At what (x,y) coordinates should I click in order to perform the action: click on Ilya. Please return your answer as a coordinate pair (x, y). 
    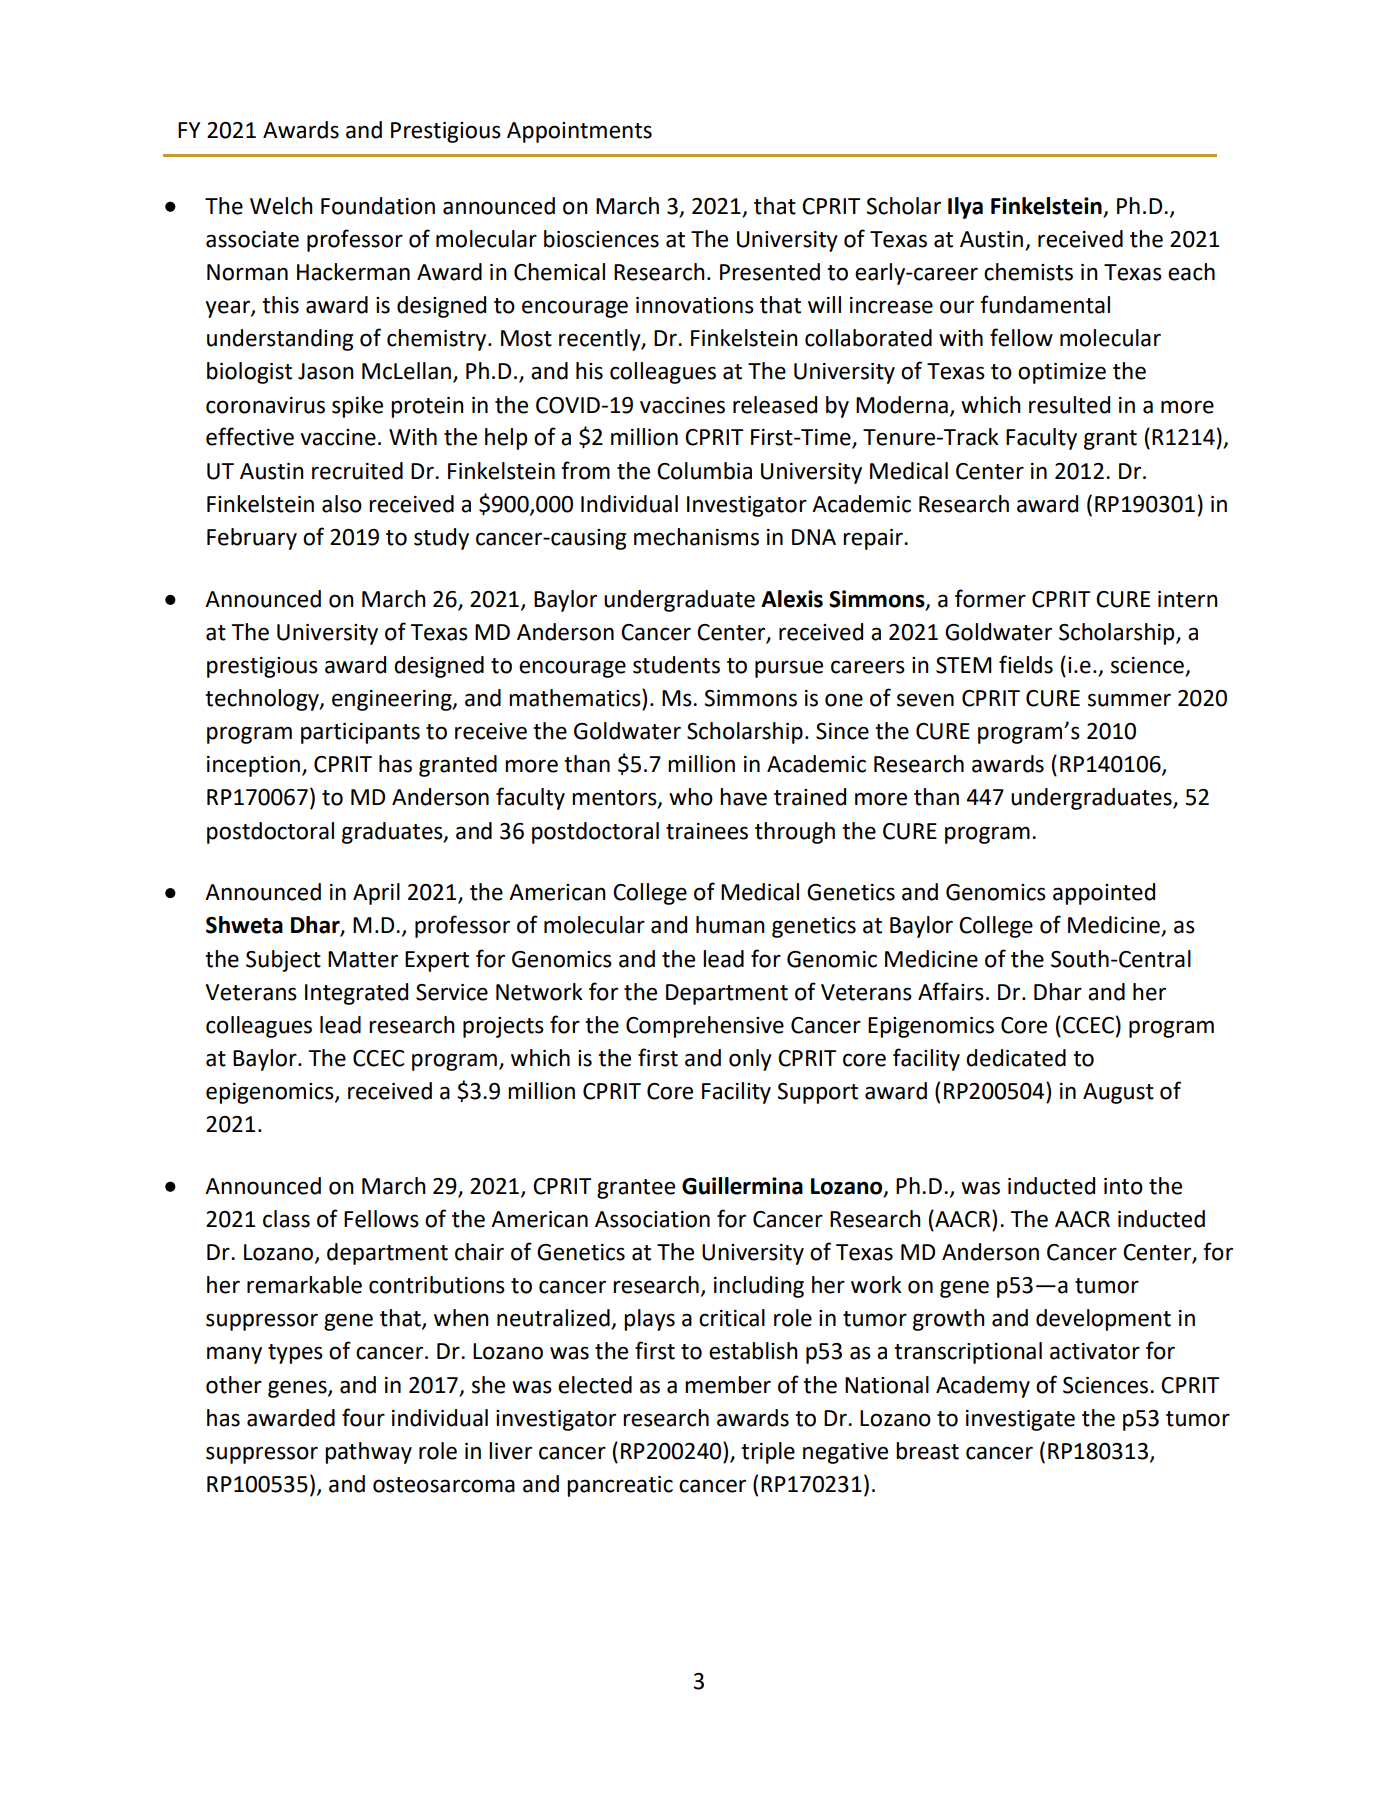
    Looking at the image, I should click on (965, 208).
